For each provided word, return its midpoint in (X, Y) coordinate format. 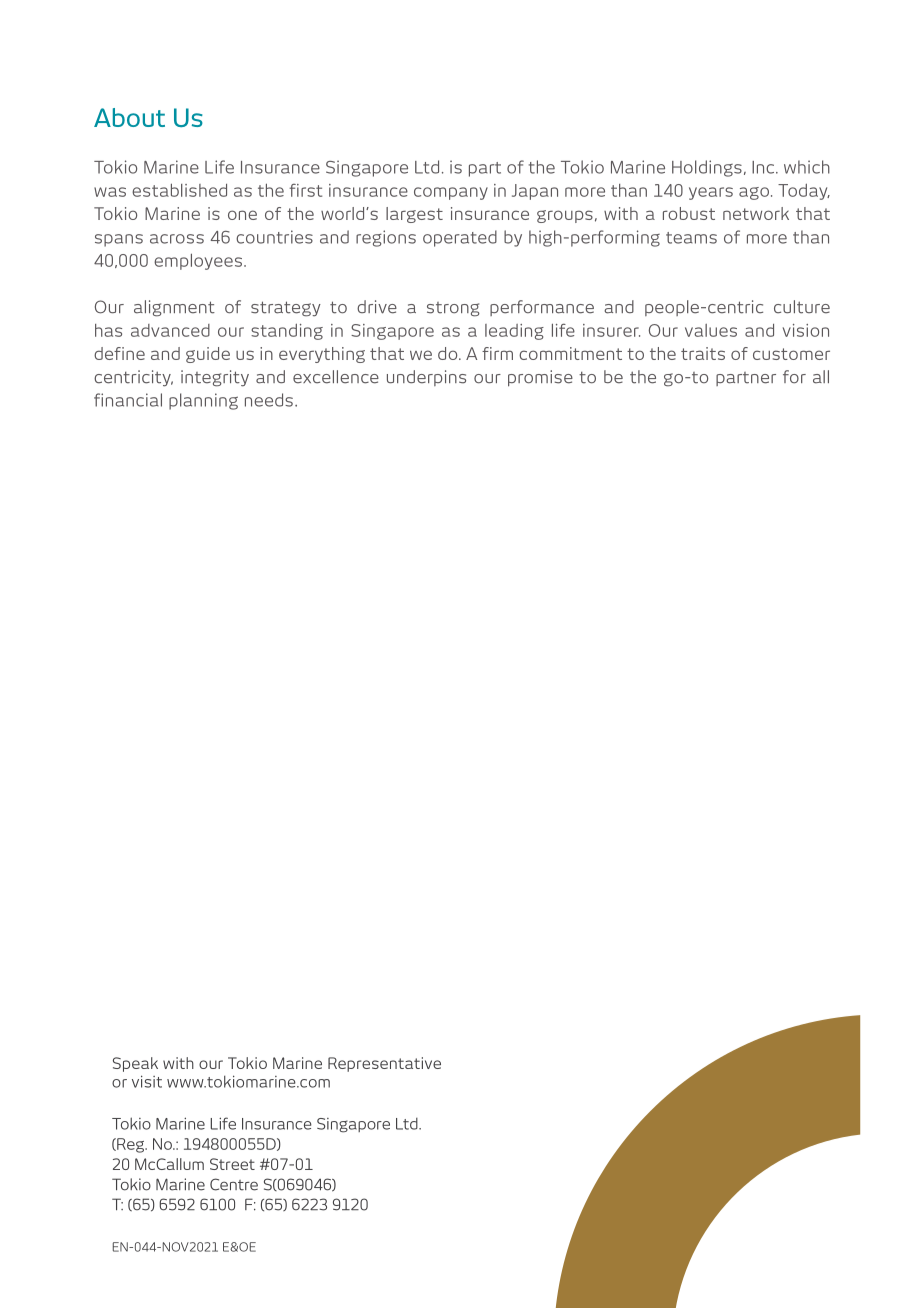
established (179, 190)
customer (791, 354)
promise (540, 378)
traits (703, 353)
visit (147, 1081)
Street (232, 1164)
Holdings (707, 168)
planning (203, 401)
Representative (384, 1064)
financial (128, 400)
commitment (570, 353)
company (451, 193)
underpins (426, 378)
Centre (234, 1184)
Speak (135, 1064)
